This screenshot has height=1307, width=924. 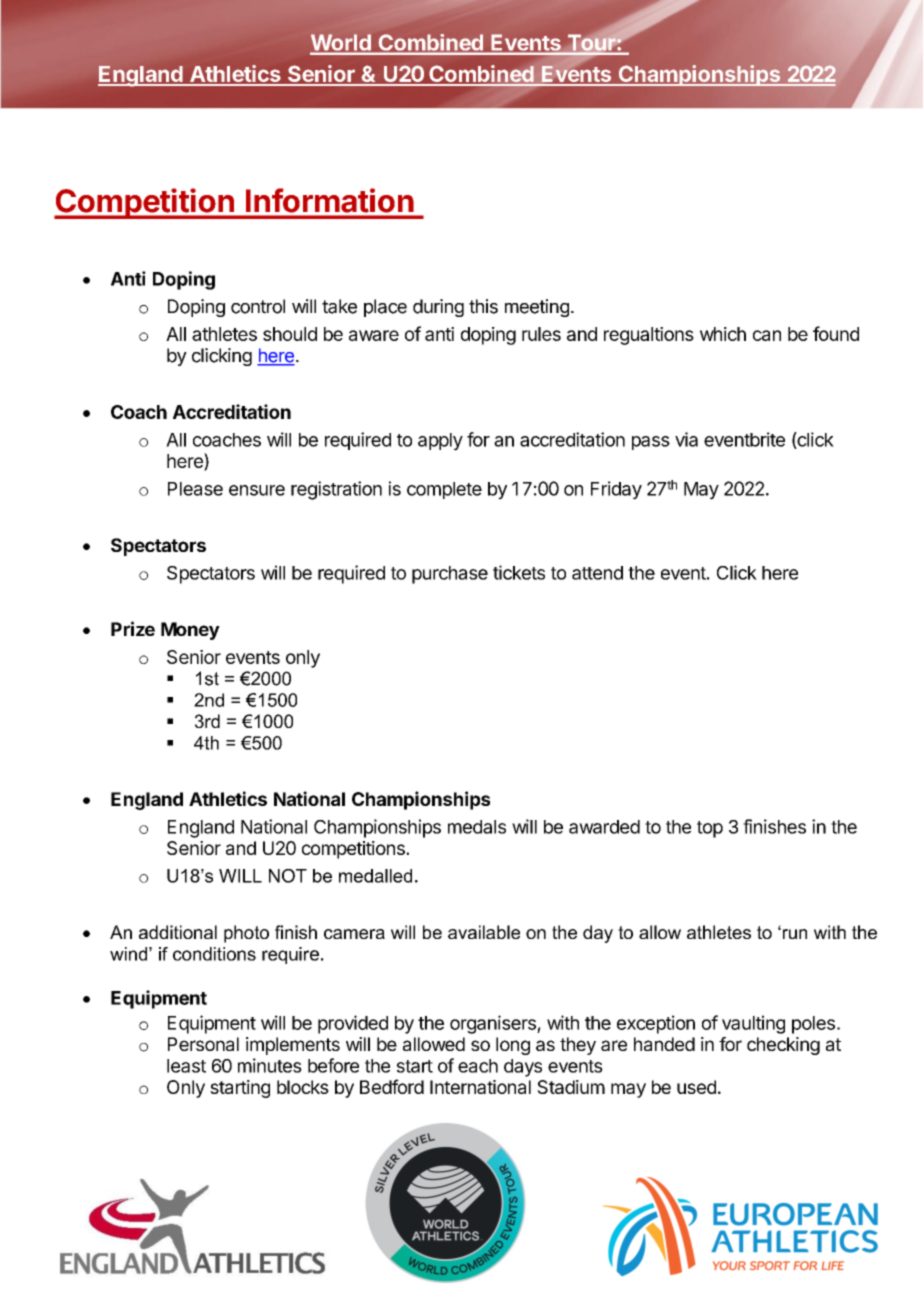 I want to click on this, so click(x=483, y=306).
